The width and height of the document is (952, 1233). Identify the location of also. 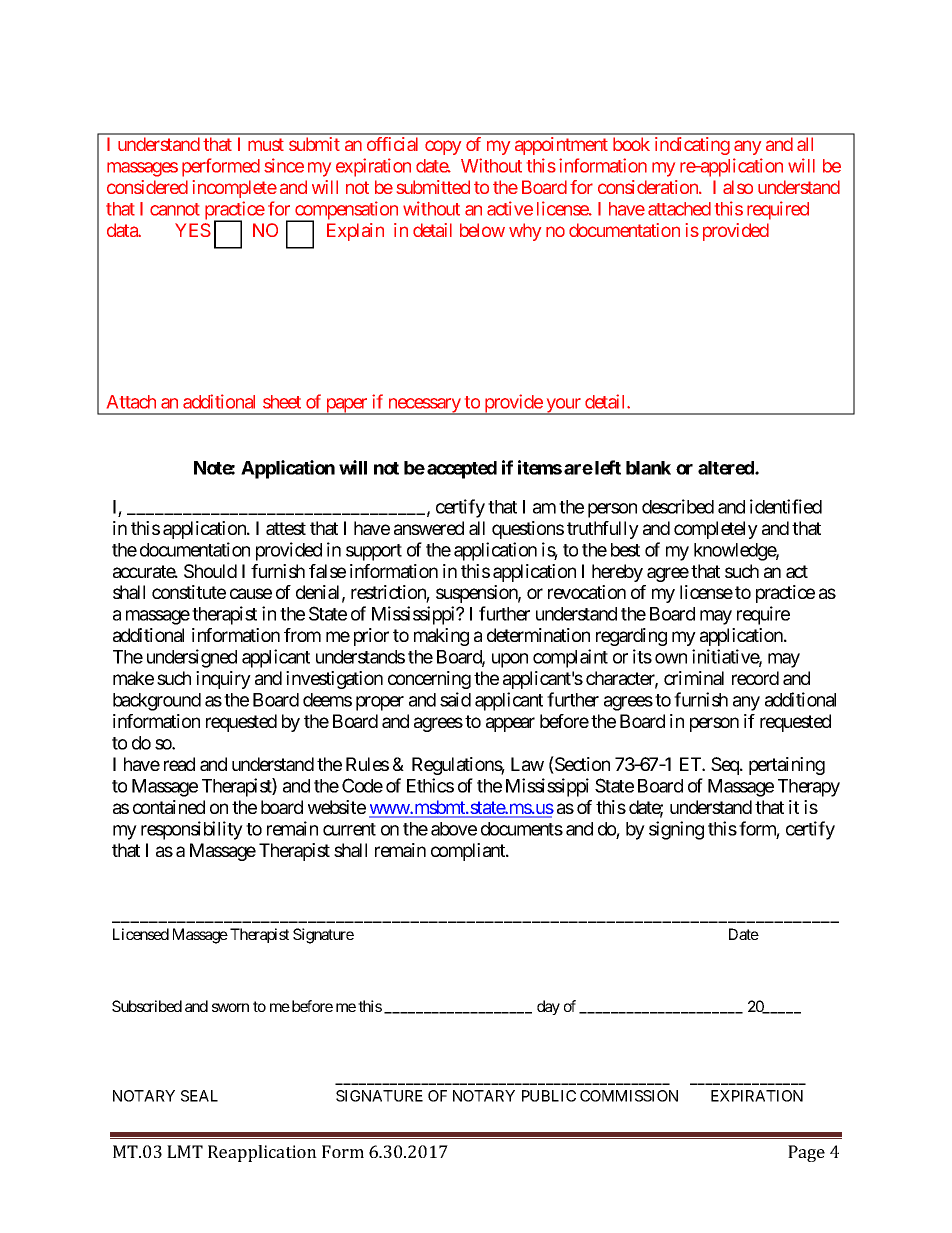
(738, 187).
